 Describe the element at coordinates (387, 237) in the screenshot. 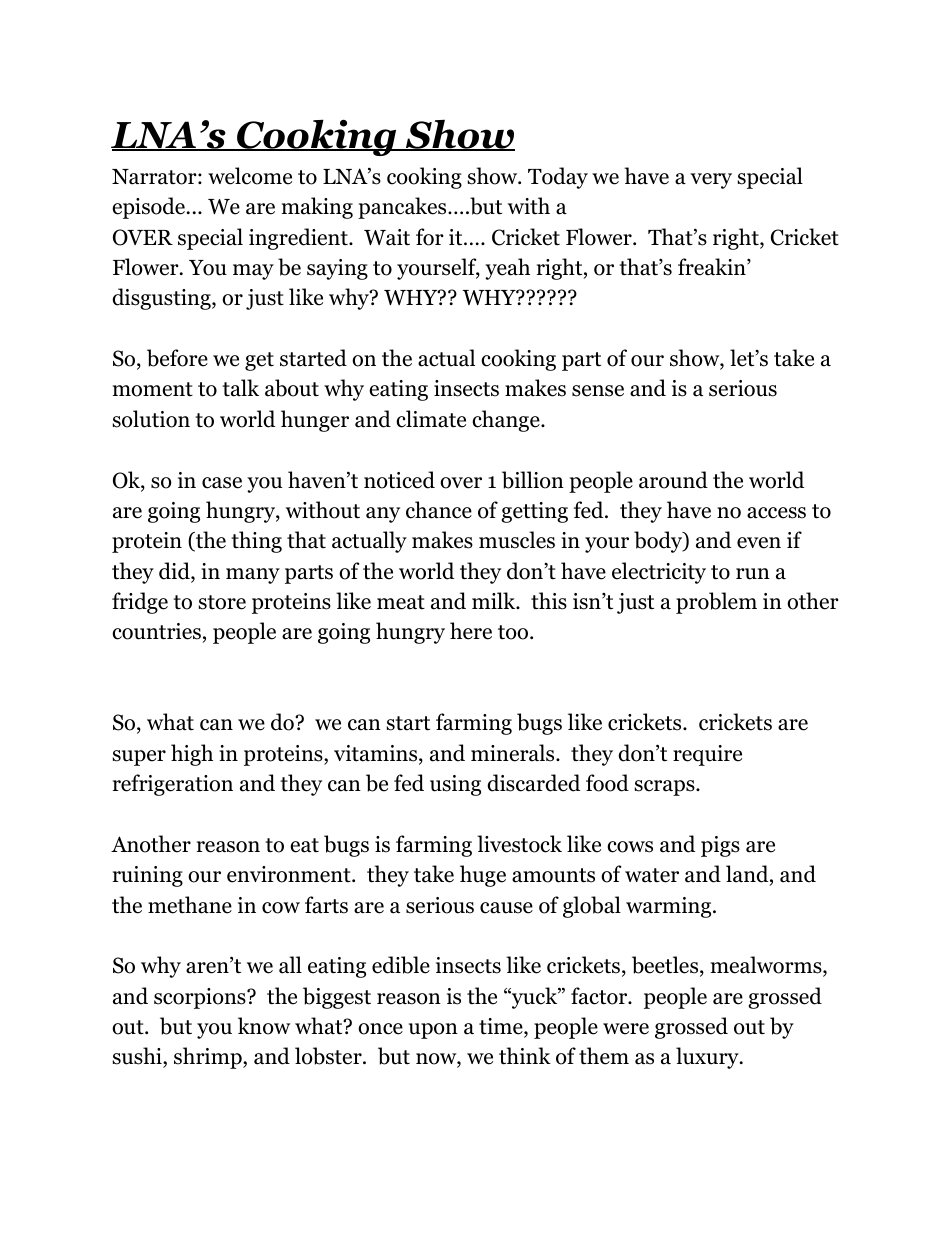

I see `Wait` at that location.
